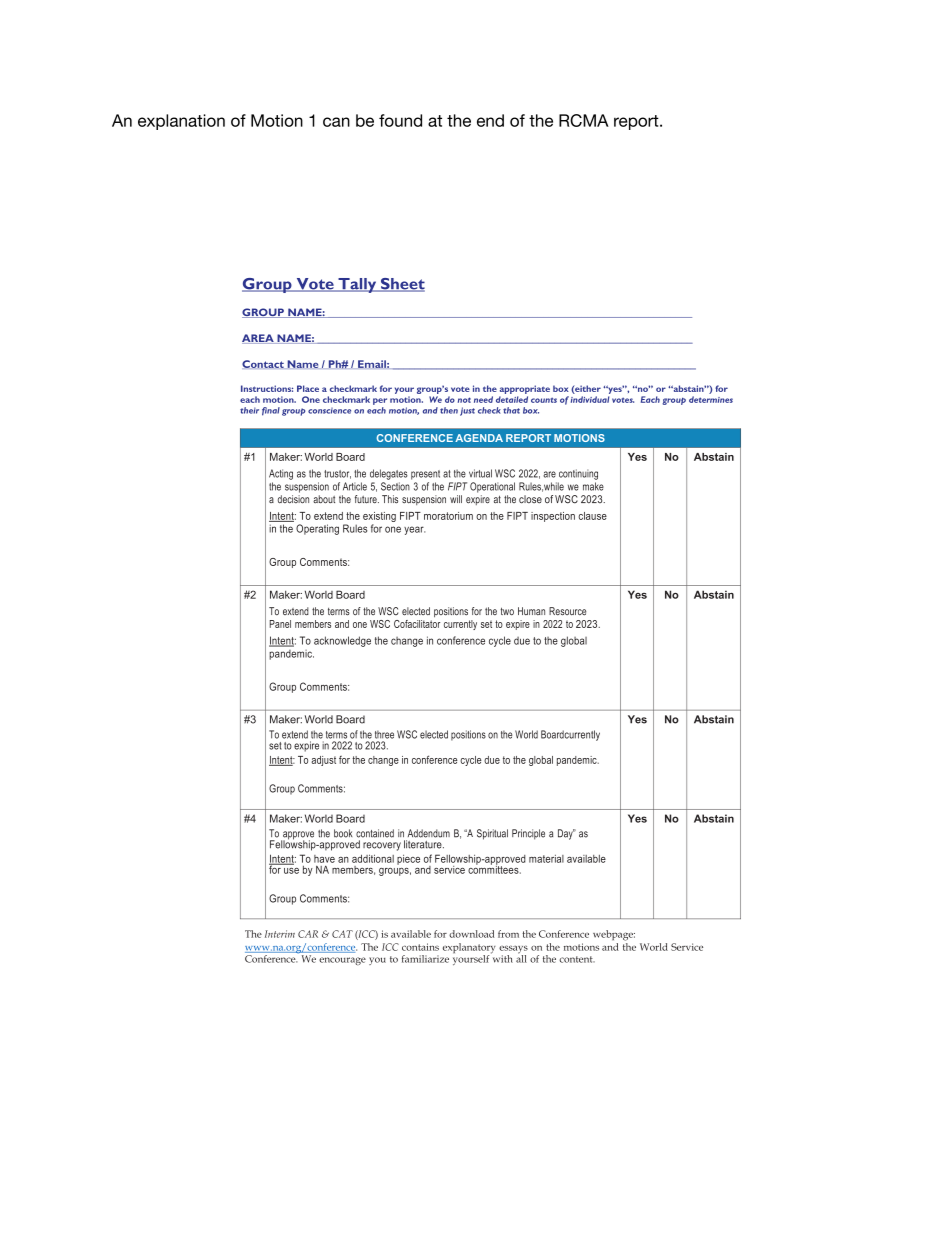 This screenshot has width=952, height=1233. Describe the element at coordinates (400, 120) in the screenshot. I see `found` at that location.
